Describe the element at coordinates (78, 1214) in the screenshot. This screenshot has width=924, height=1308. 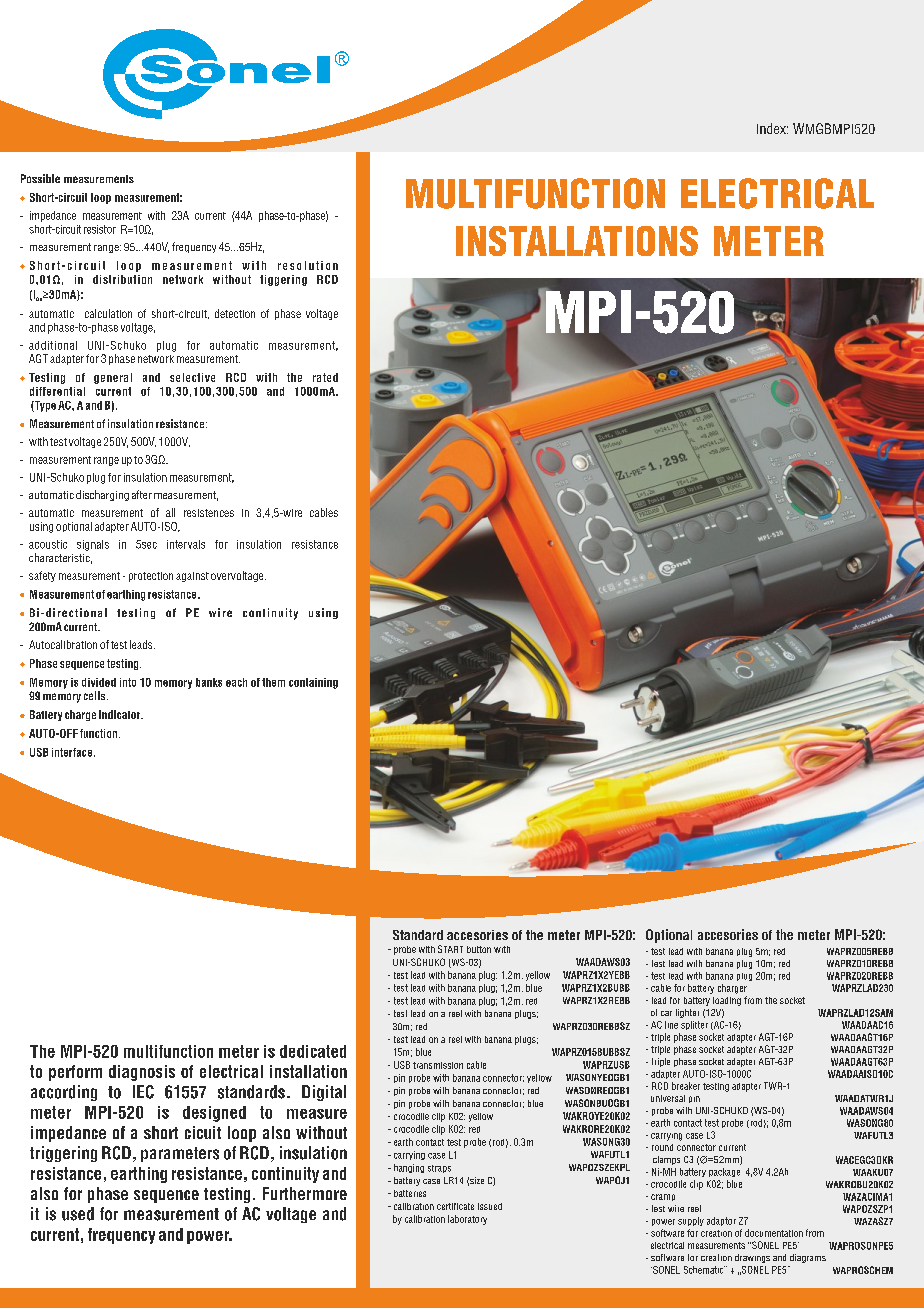
I see `used` at that location.
